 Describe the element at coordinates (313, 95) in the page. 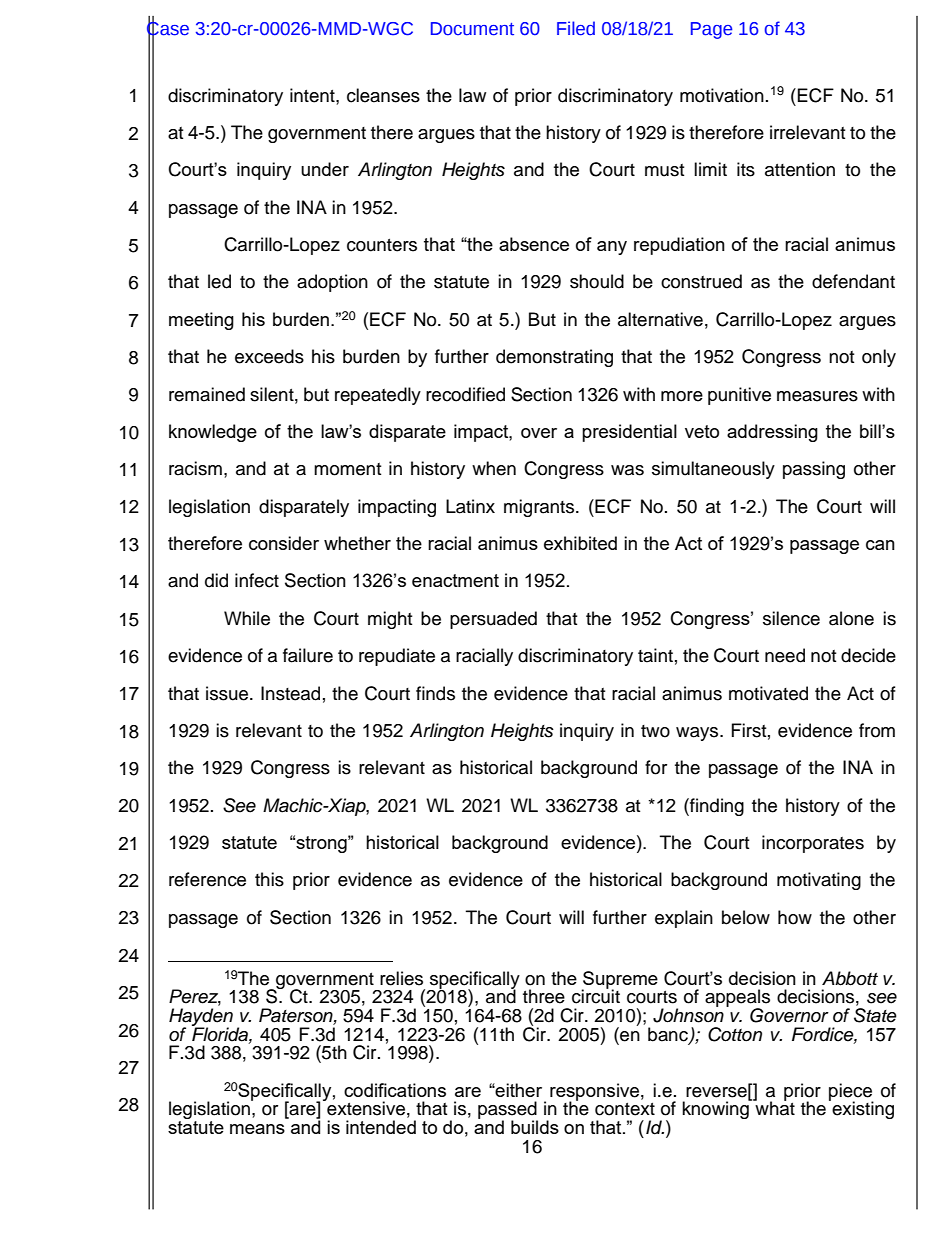

I see `intent` at that location.
